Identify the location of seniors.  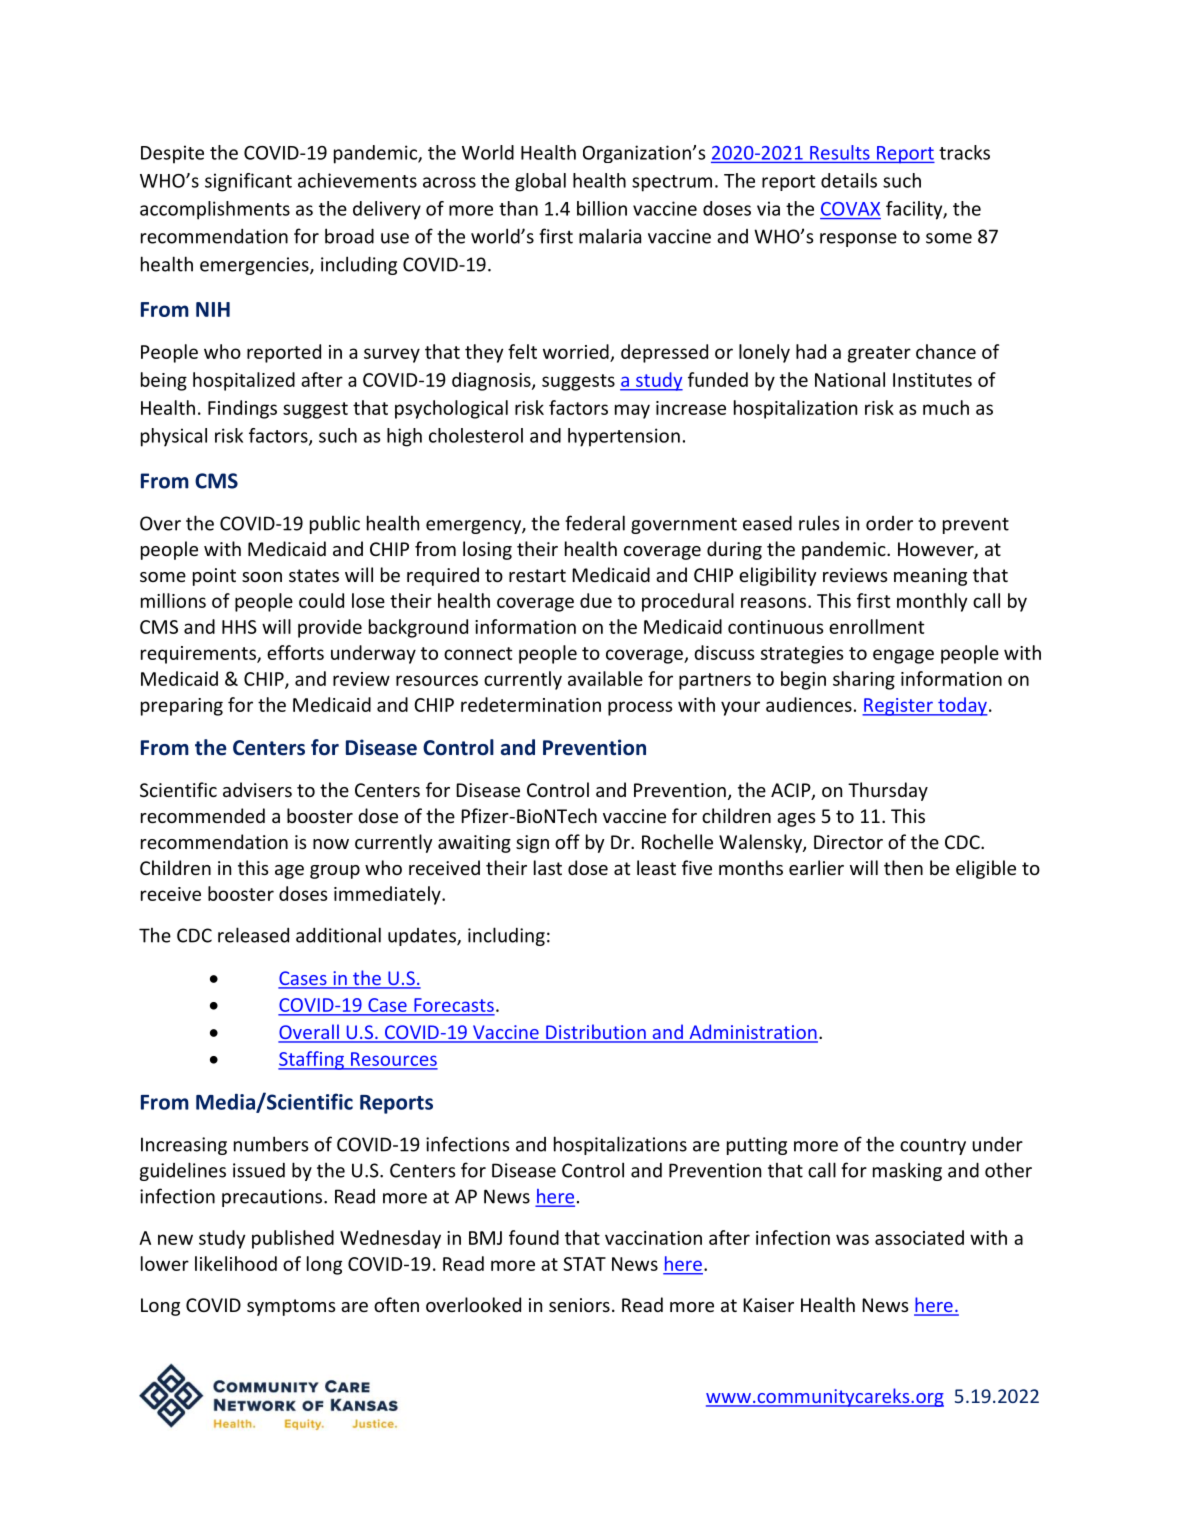
(579, 1305).
